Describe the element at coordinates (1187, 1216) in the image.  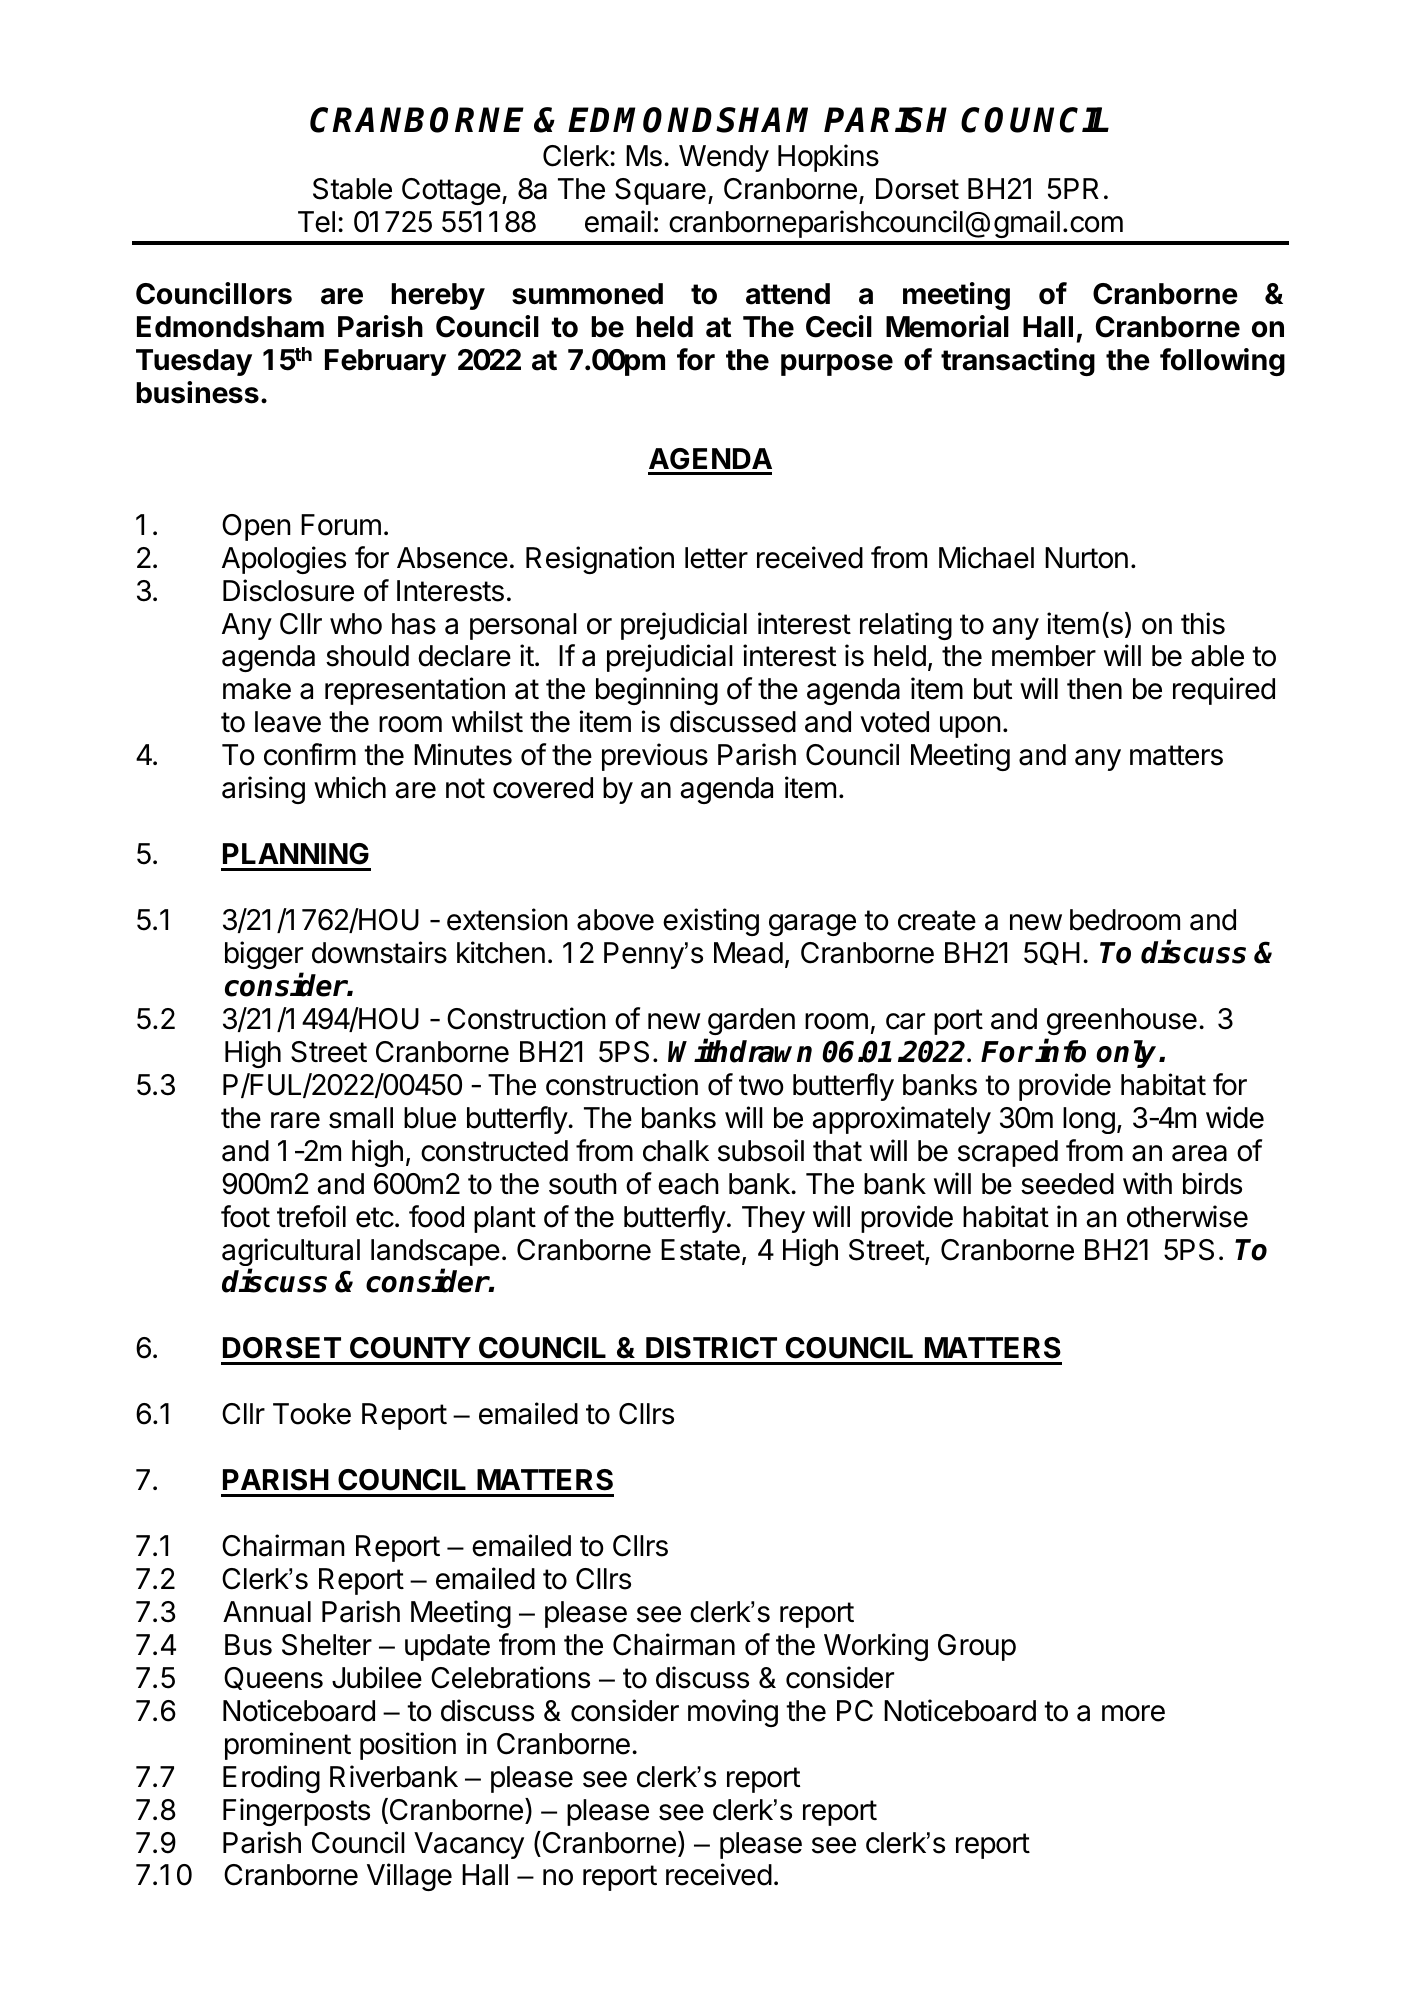
I see `otherwise` at that location.
